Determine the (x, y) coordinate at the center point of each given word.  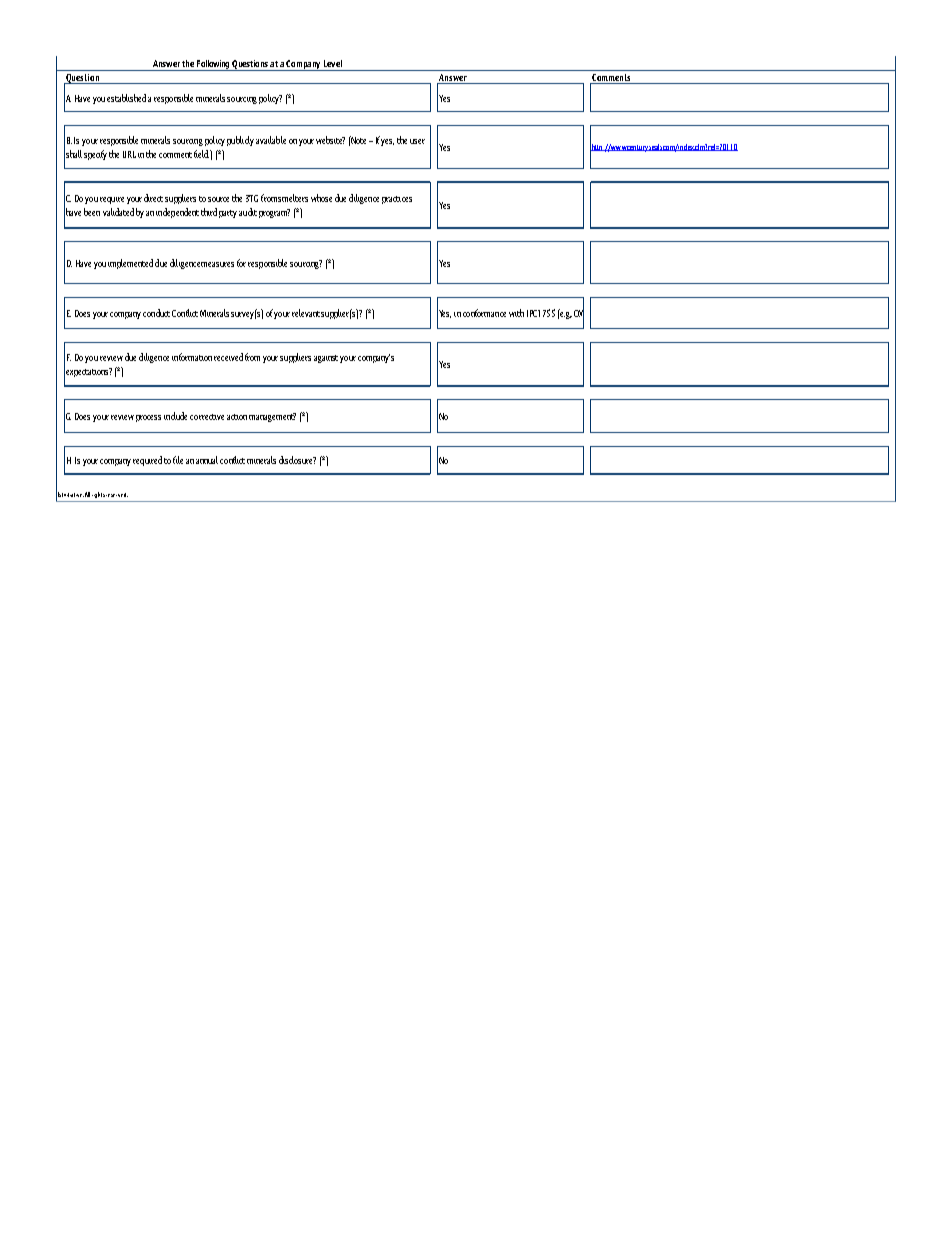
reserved (117, 495)
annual (207, 460)
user (417, 141)
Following (213, 65)
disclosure (297, 460)
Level (333, 63)
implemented (130, 264)
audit (248, 212)
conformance (484, 313)
